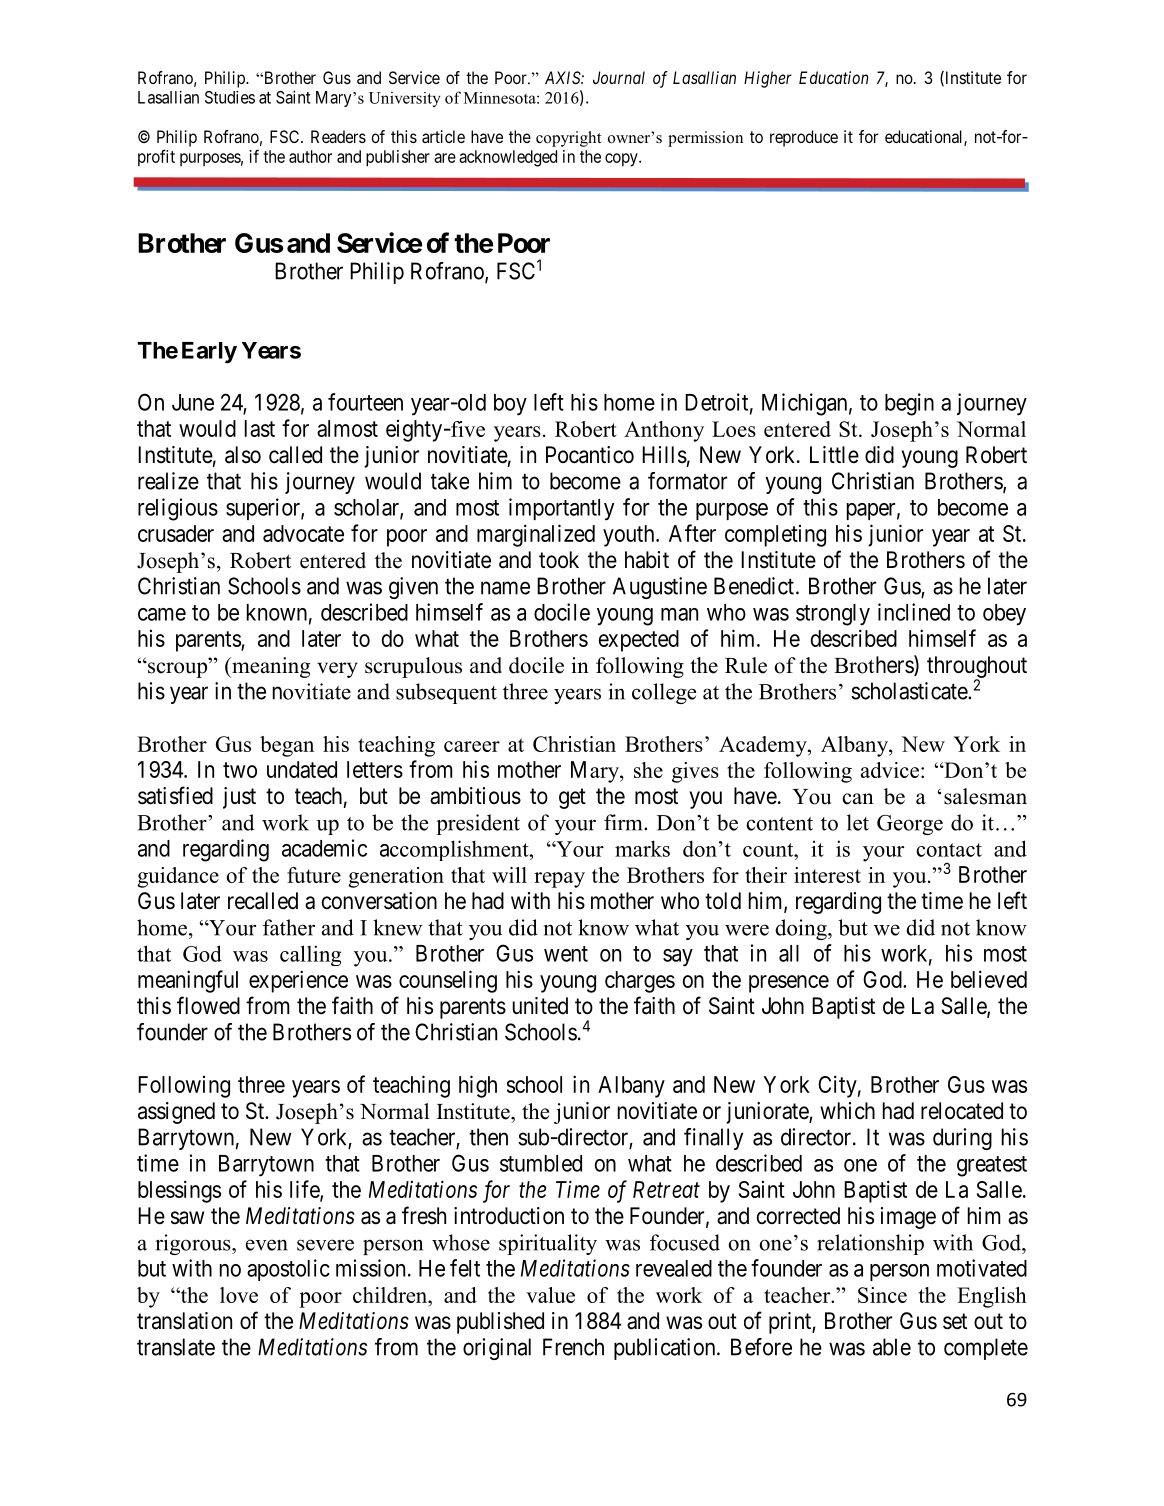 The image size is (1164, 1506). Describe the element at coordinates (619, 77) in the page. I see `Journal` at that location.
